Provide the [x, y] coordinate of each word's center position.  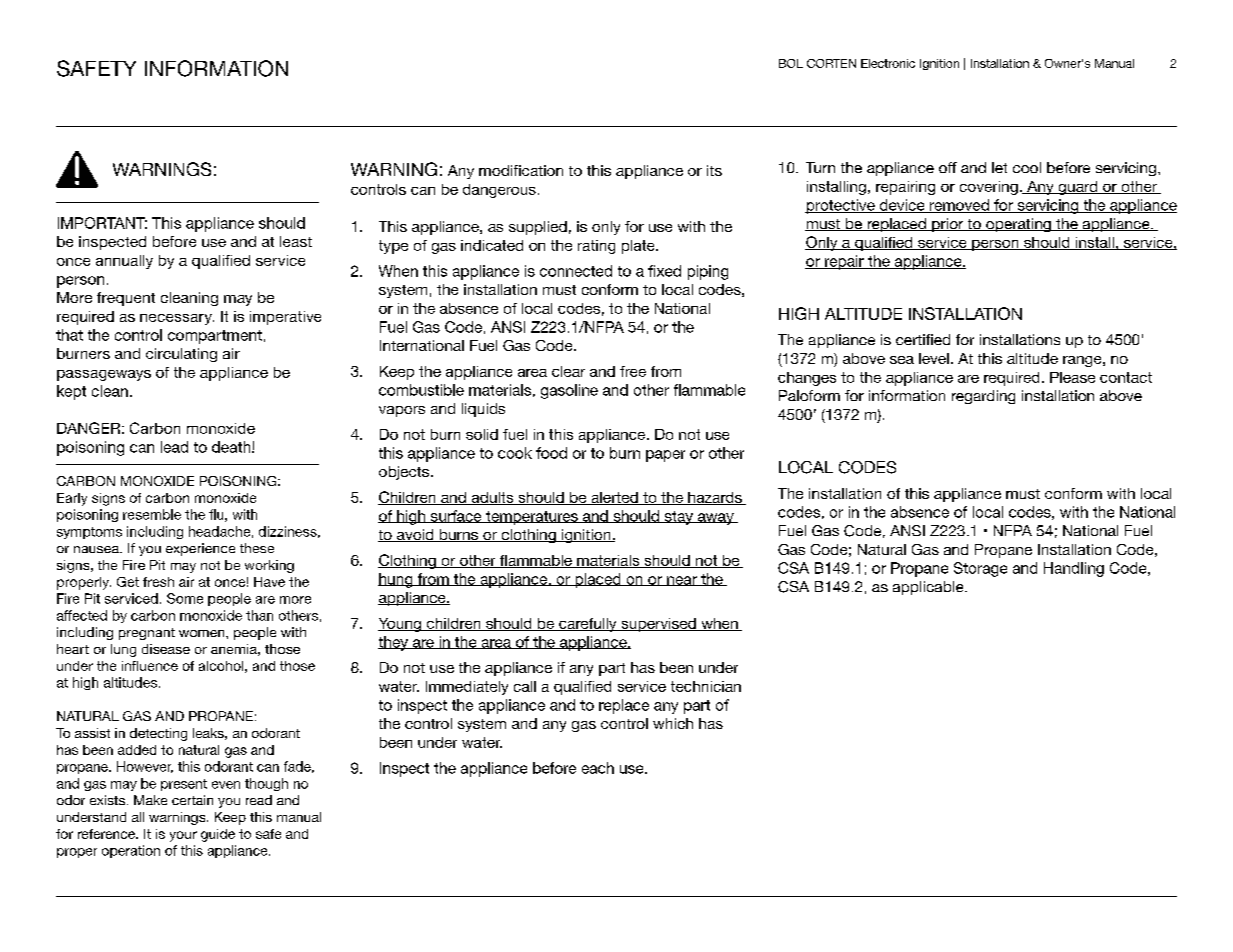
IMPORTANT [102, 223]
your [183, 836]
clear [568, 371]
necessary [177, 319]
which [673, 723]
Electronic [888, 63]
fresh [158, 582]
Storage [980, 569]
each [598, 768]
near [682, 581]
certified [923, 339]
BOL [791, 63]
